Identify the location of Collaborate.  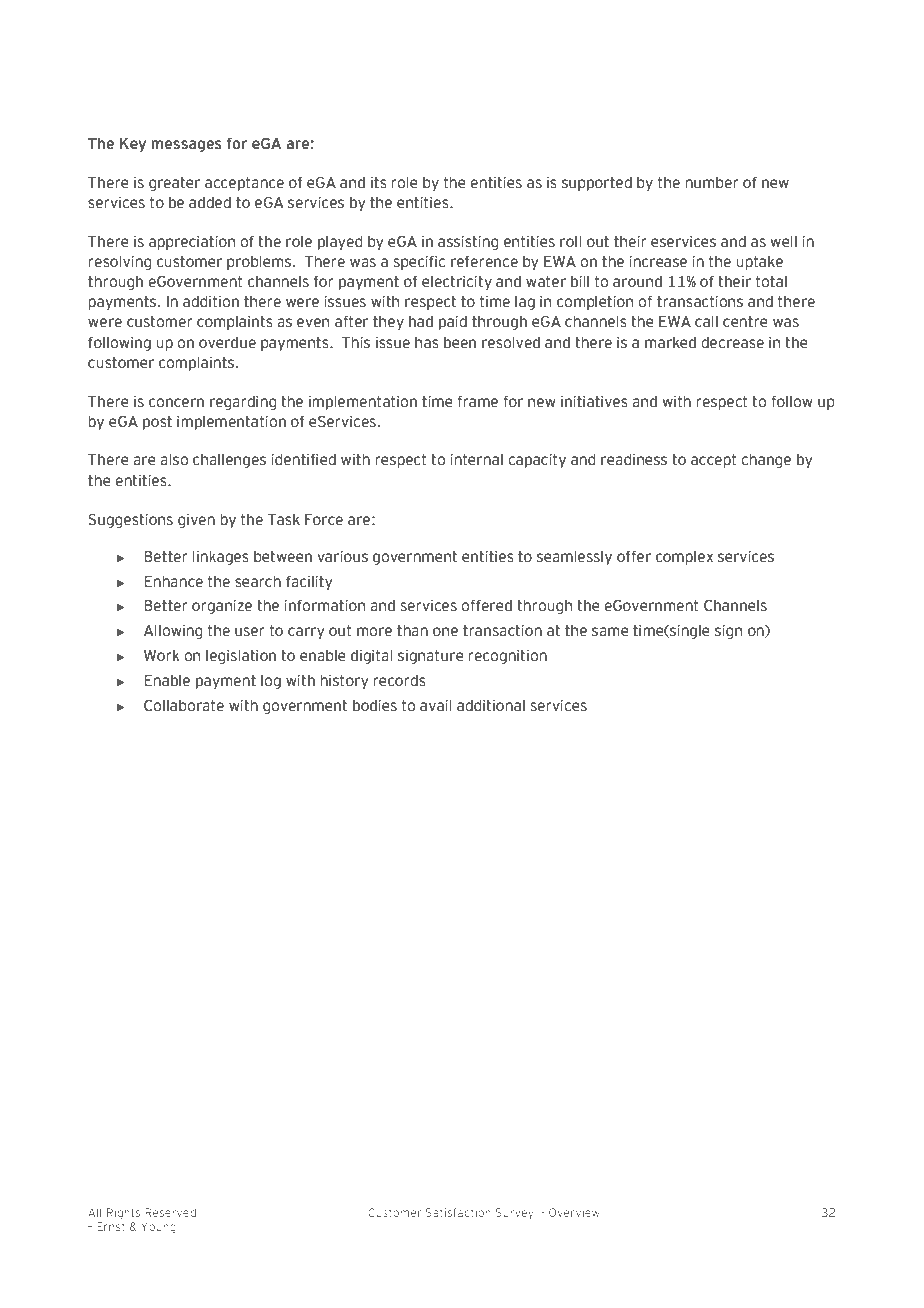
(184, 705).
